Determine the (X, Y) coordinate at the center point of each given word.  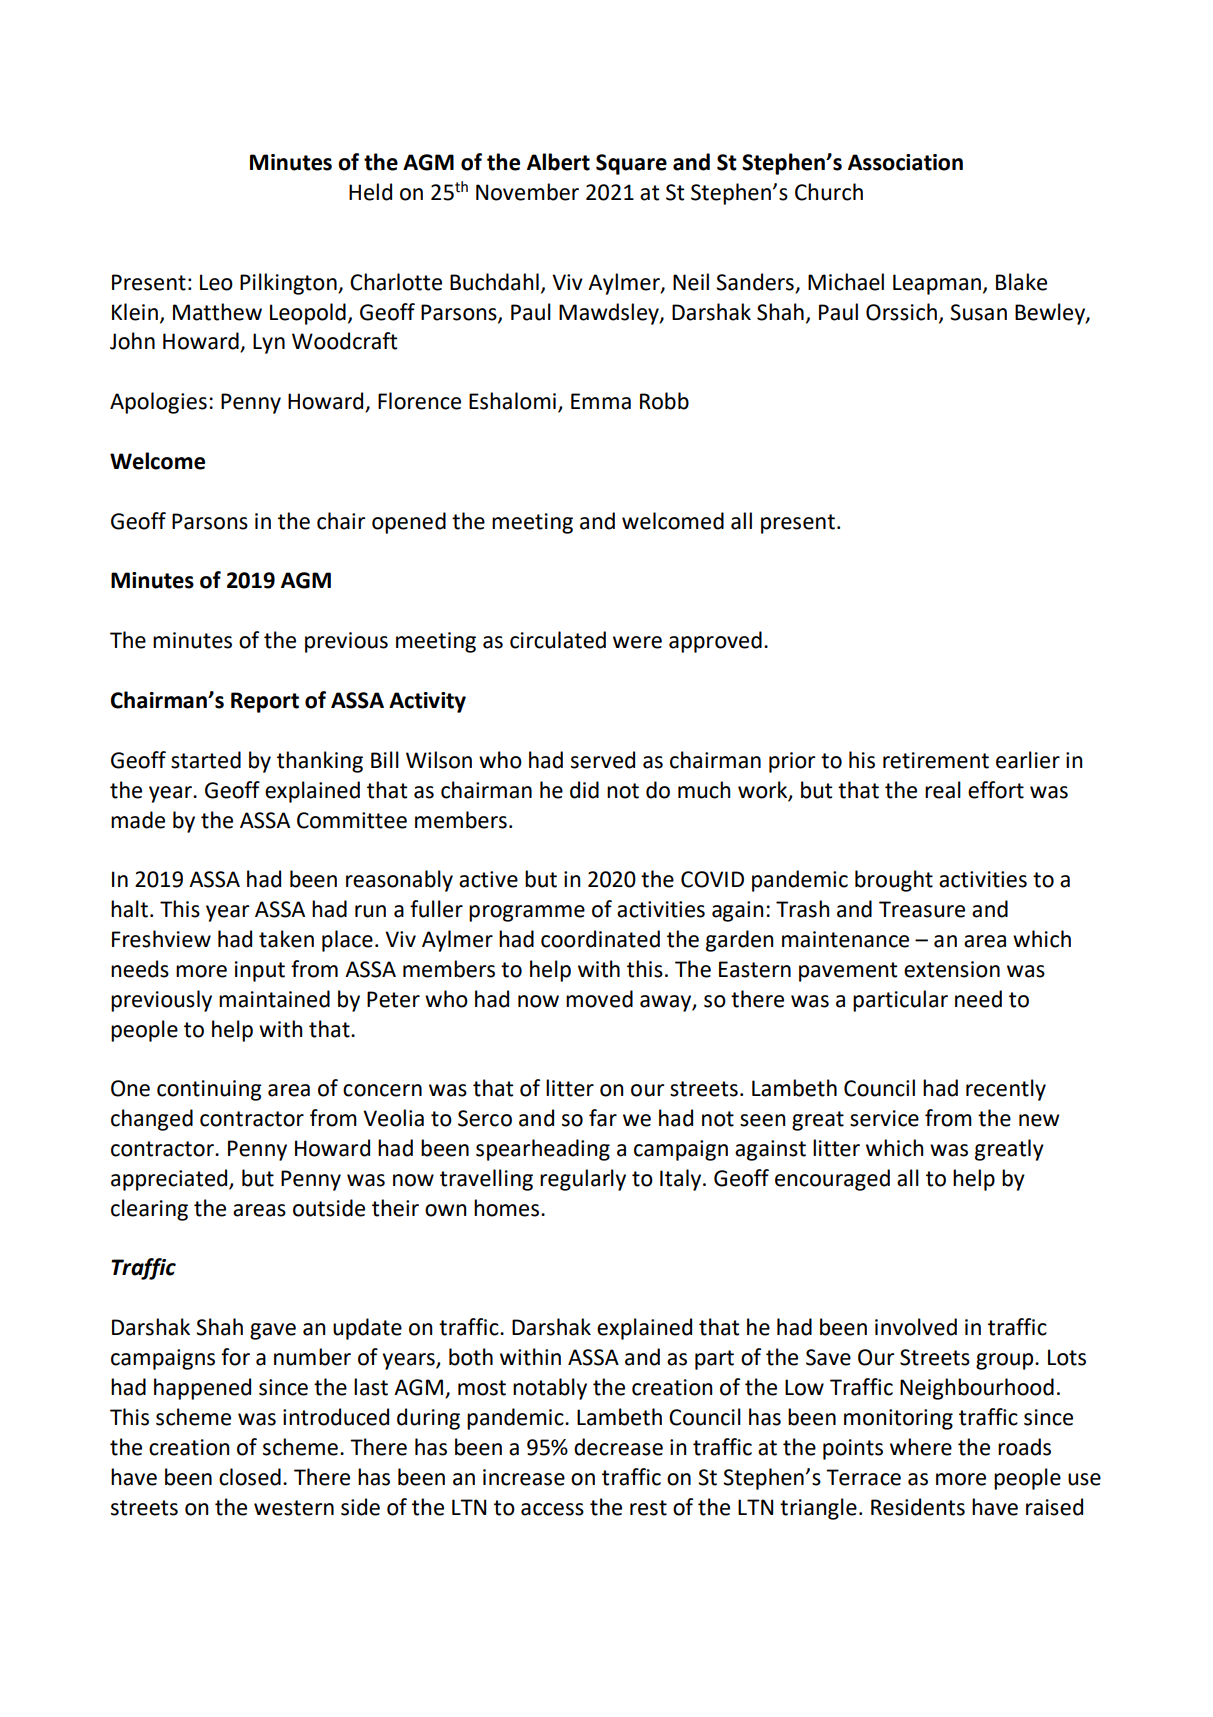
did (584, 790)
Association (905, 162)
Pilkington (289, 284)
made (138, 820)
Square (631, 164)
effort (996, 790)
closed (250, 1477)
